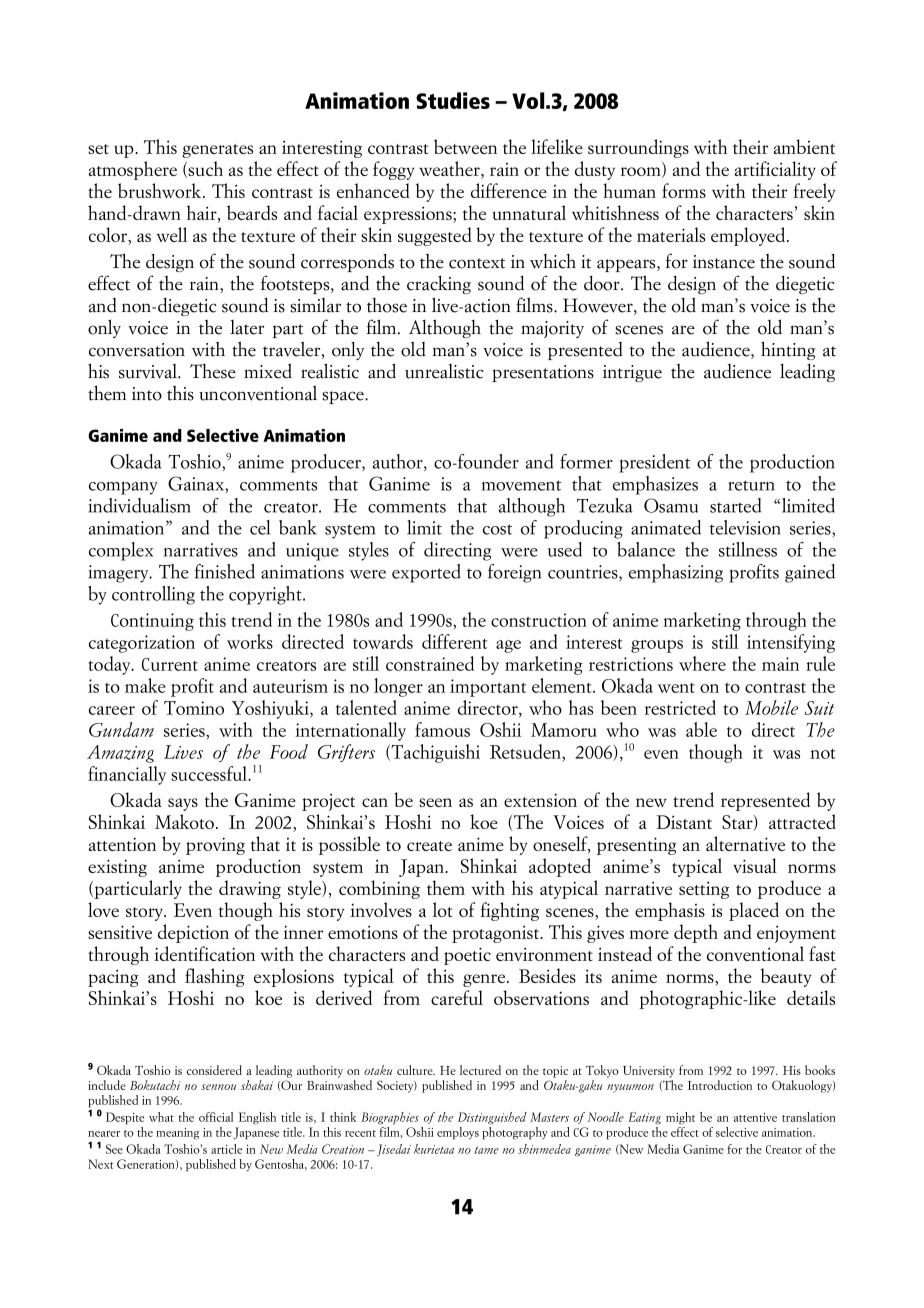 This screenshot has height=1308, width=924. Describe the element at coordinates (152, 622) in the screenshot. I see `Continuing` at that location.
